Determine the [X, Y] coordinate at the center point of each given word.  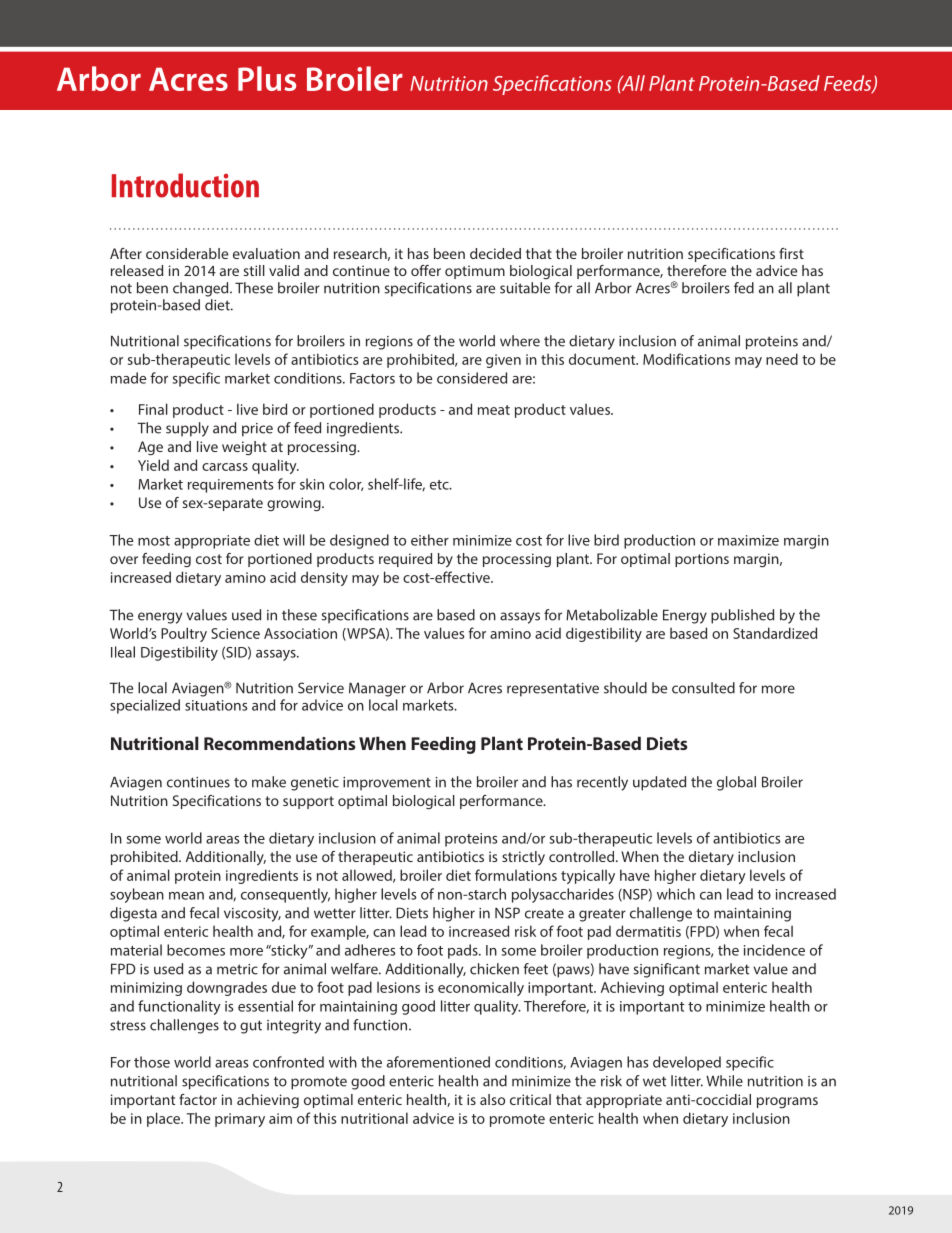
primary [240, 1120]
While [724, 1081]
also [492, 1099]
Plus [267, 78]
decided [495, 253]
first [791, 253]
